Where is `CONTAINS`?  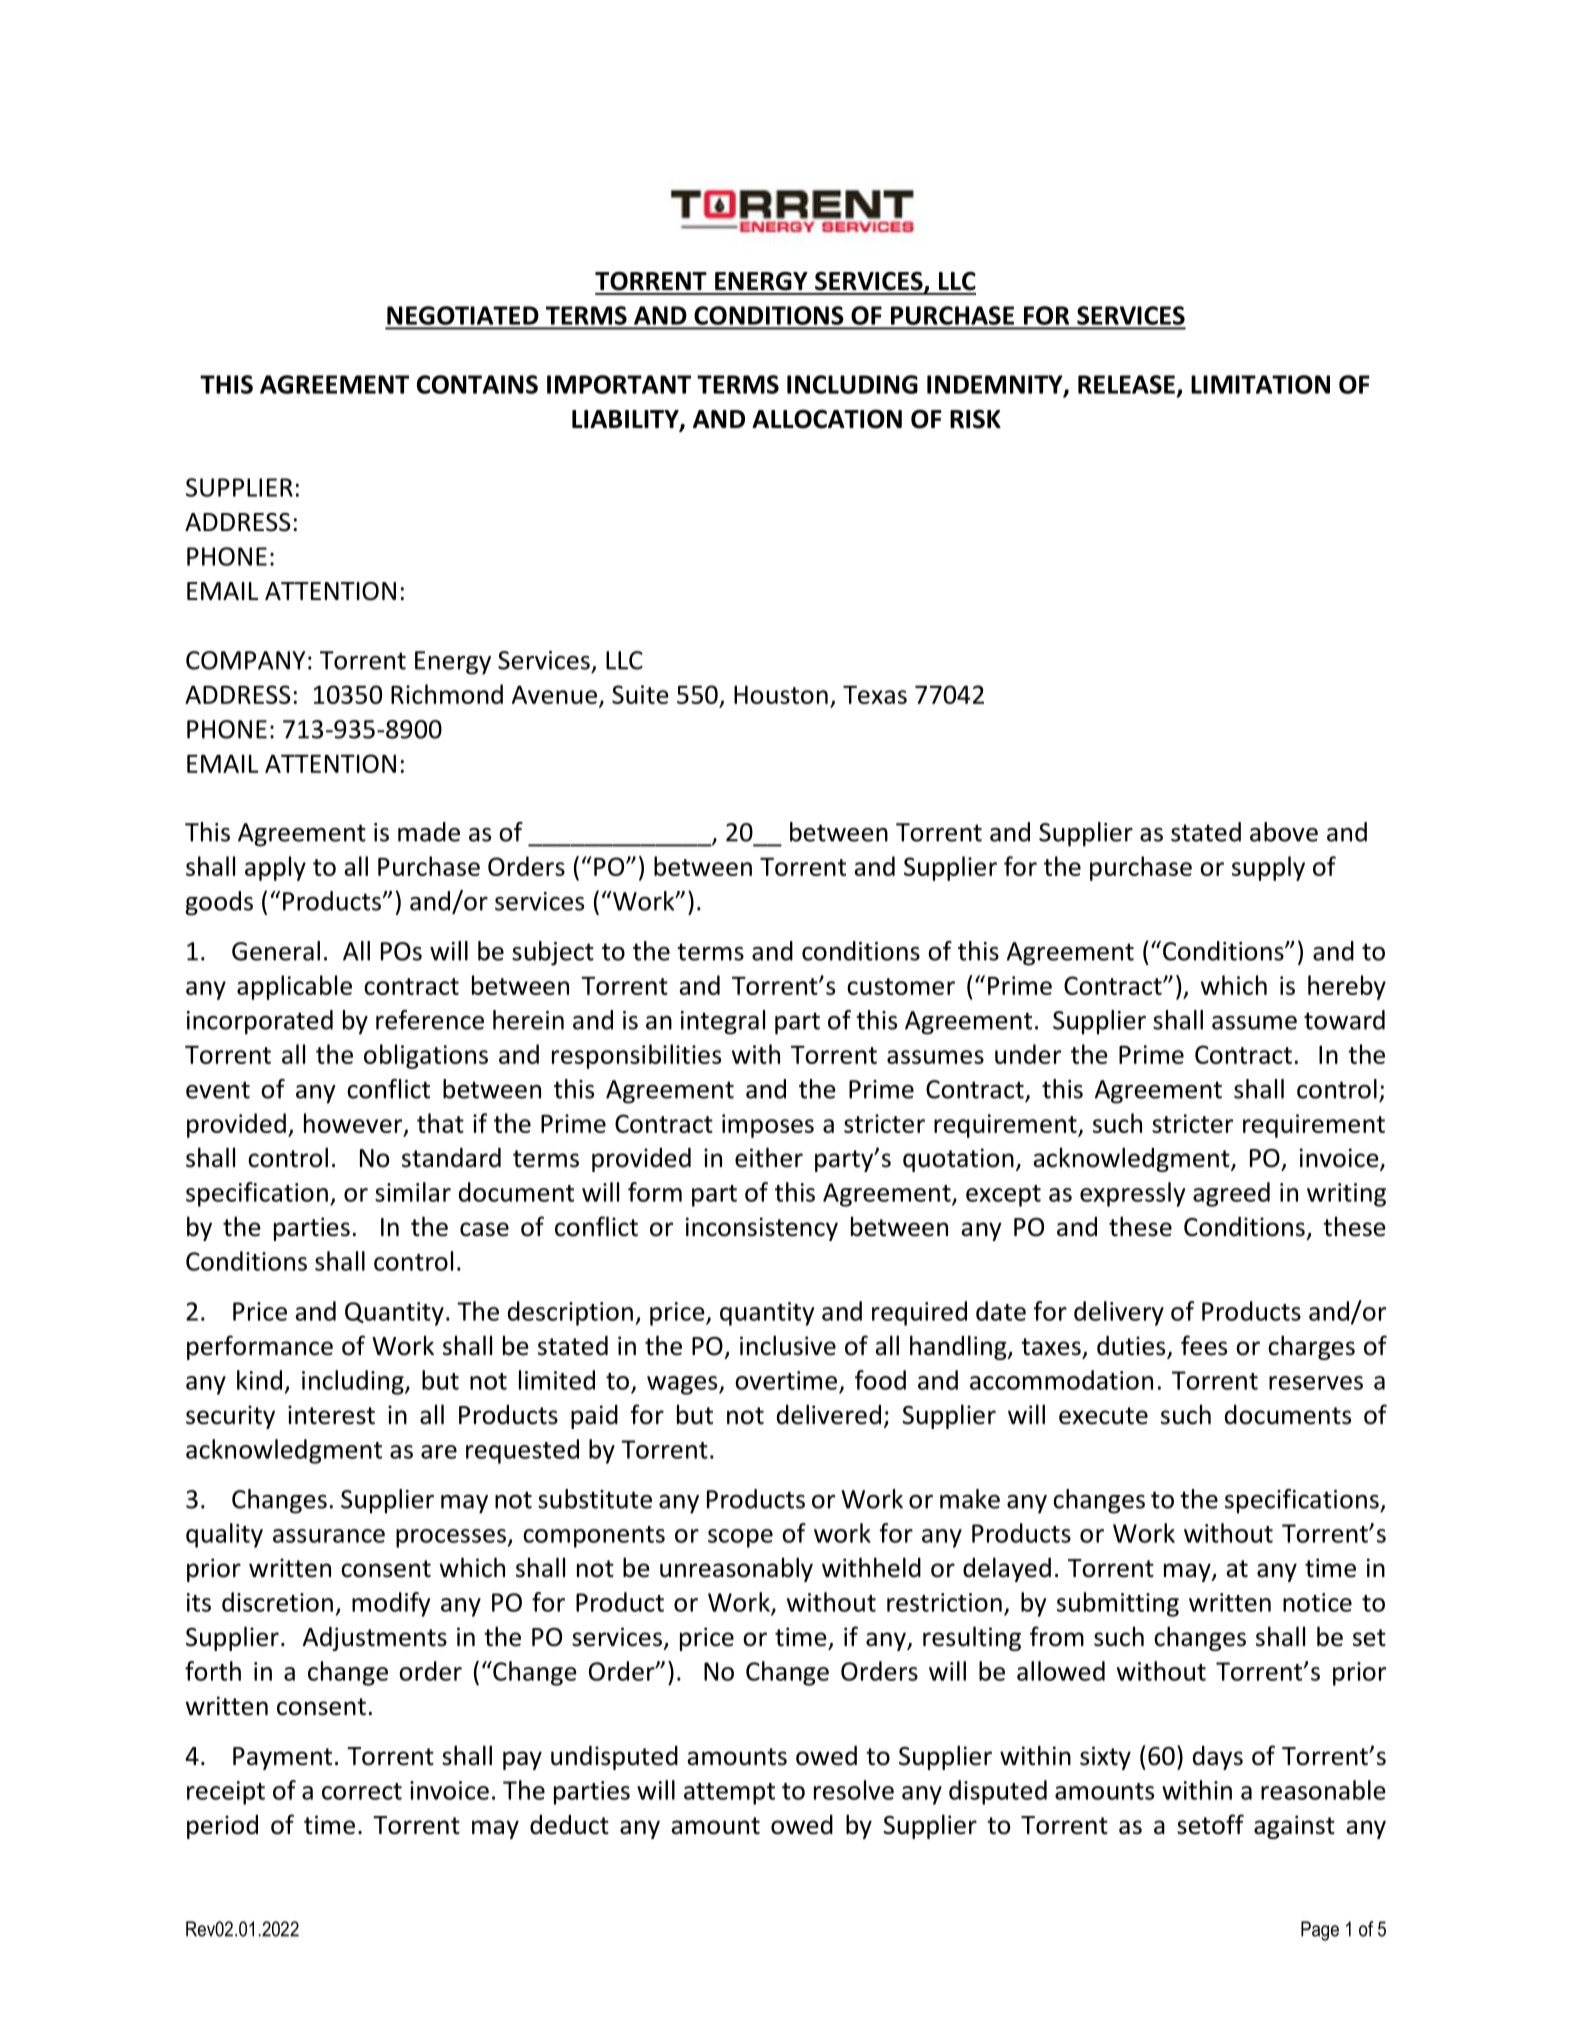
CONTAINS is located at coordinates (477, 384).
